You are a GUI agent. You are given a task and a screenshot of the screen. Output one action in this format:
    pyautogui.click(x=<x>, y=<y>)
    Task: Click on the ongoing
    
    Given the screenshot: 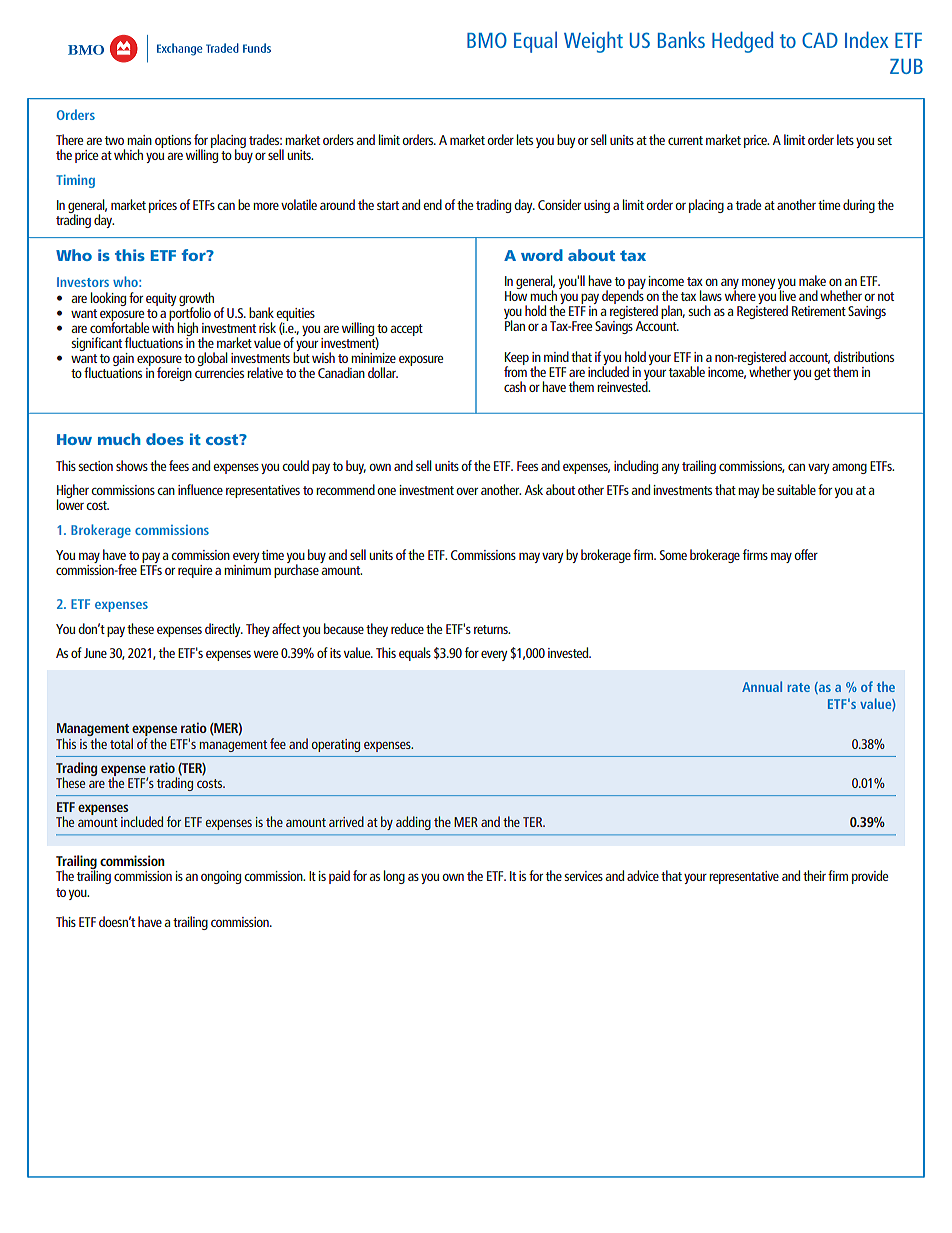 What is the action you would take?
    pyautogui.click(x=221, y=877)
